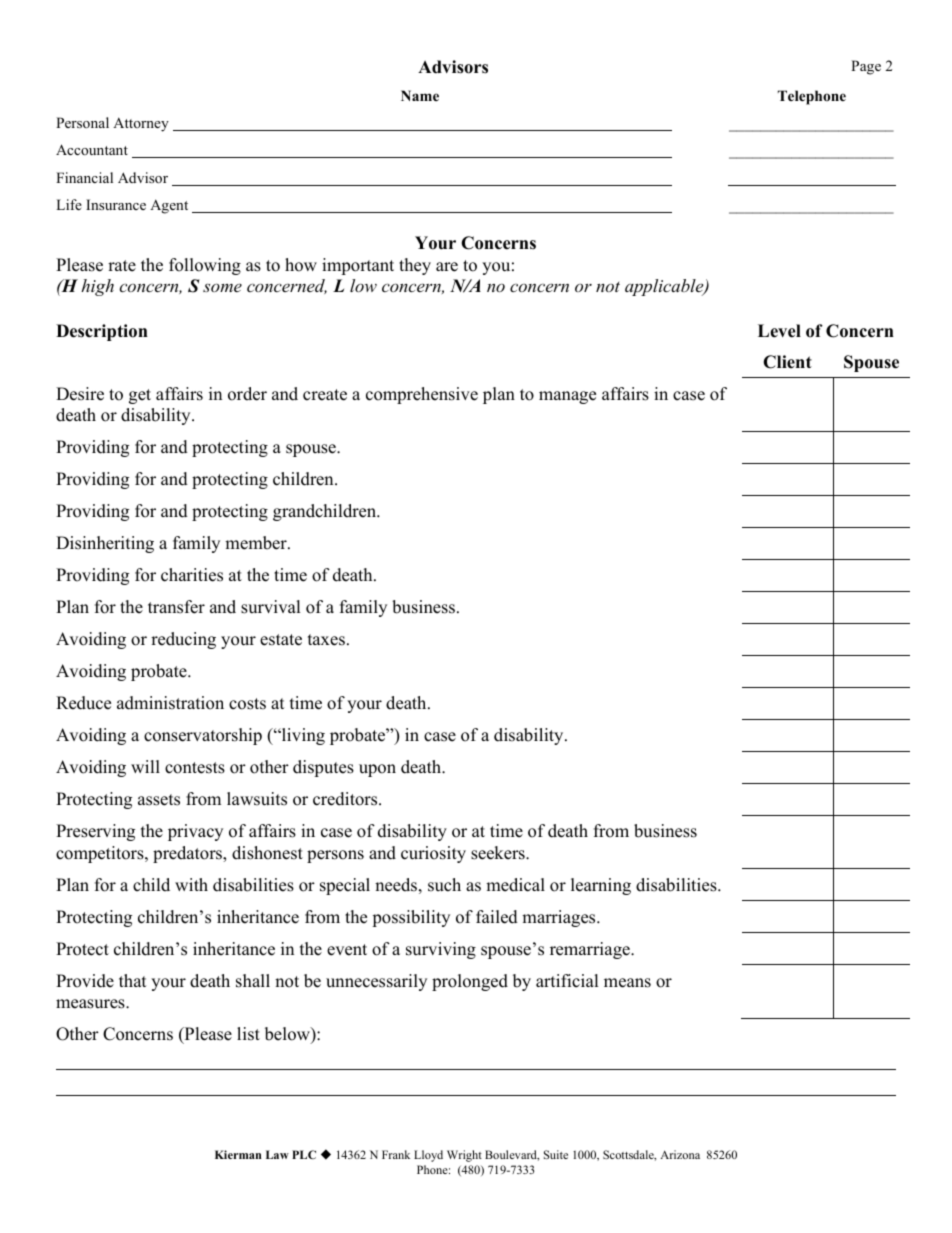 The image size is (952, 1233). What do you see at coordinates (304, 1154) in the document?
I see `PLC` at bounding box center [304, 1154].
